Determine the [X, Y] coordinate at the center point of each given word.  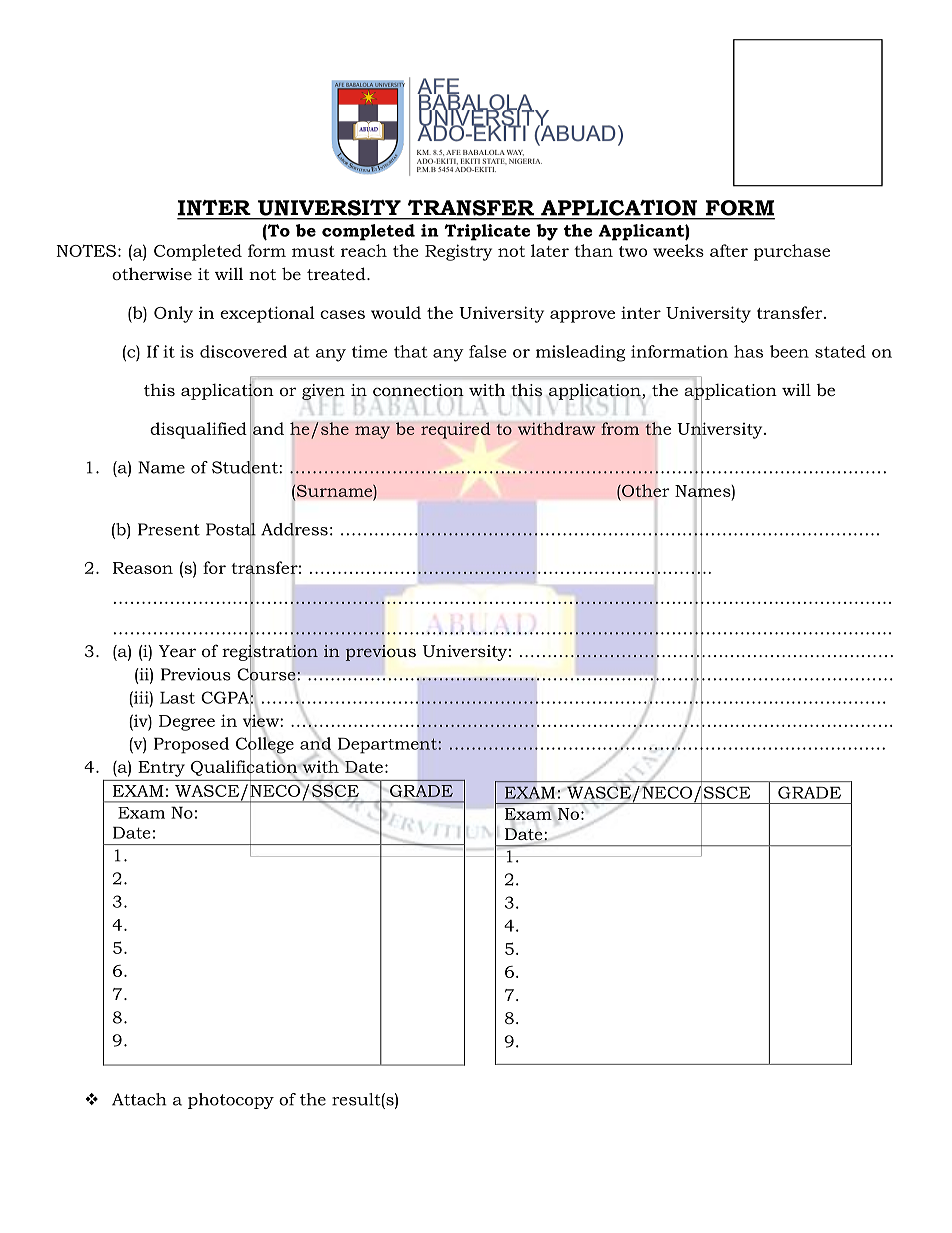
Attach [139, 1099]
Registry [458, 252]
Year [177, 651]
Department [388, 745]
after [729, 250]
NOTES [86, 250]
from [620, 428]
